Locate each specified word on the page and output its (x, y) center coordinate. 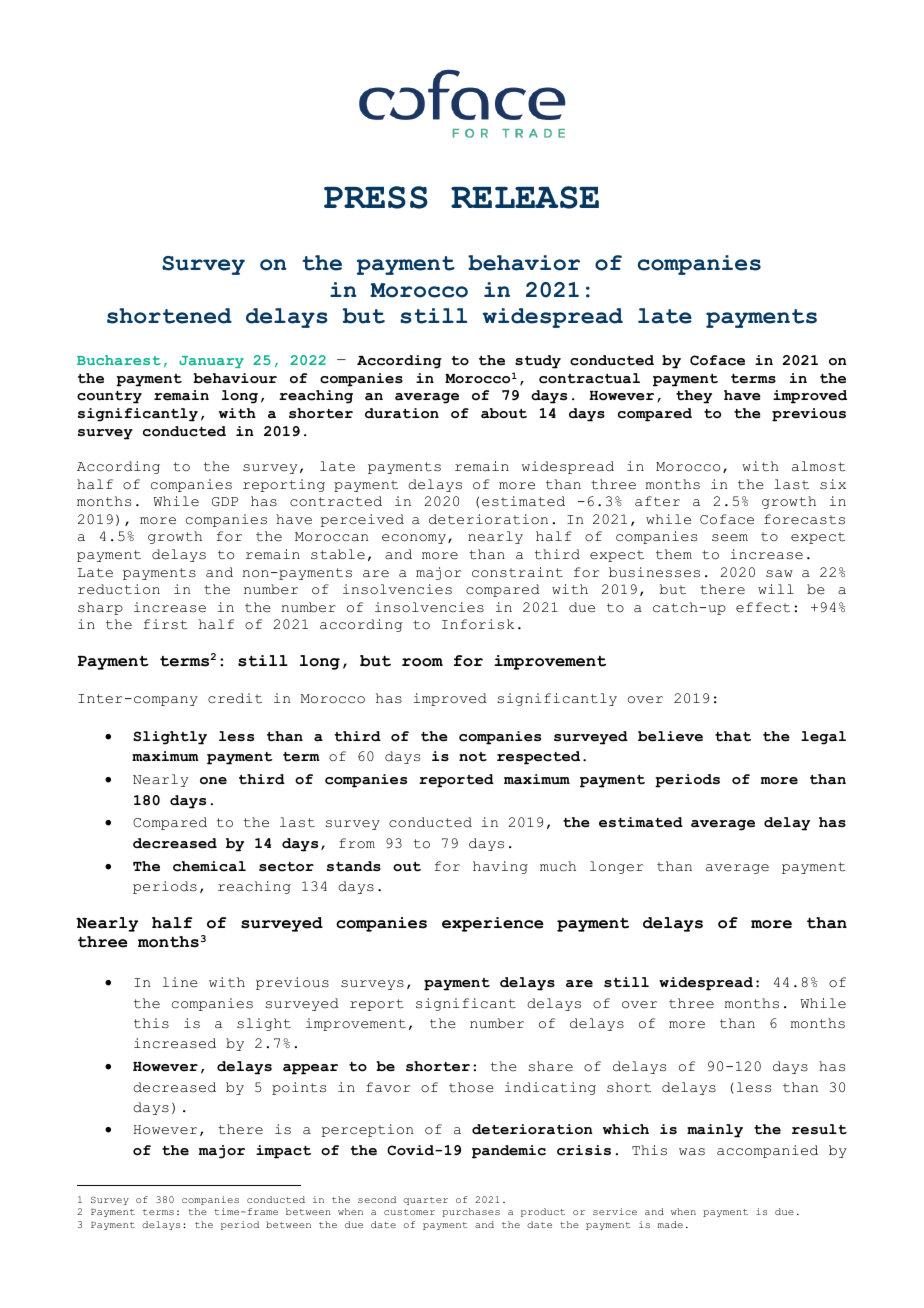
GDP (225, 502)
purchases (471, 1212)
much (558, 866)
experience (493, 924)
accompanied (767, 1151)
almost (819, 466)
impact (283, 1152)
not (473, 757)
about (504, 413)
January (211, 362)
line (180, 982)
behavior (524, 263)
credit (235, 698)
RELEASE (525, 197)
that (733, 736)
